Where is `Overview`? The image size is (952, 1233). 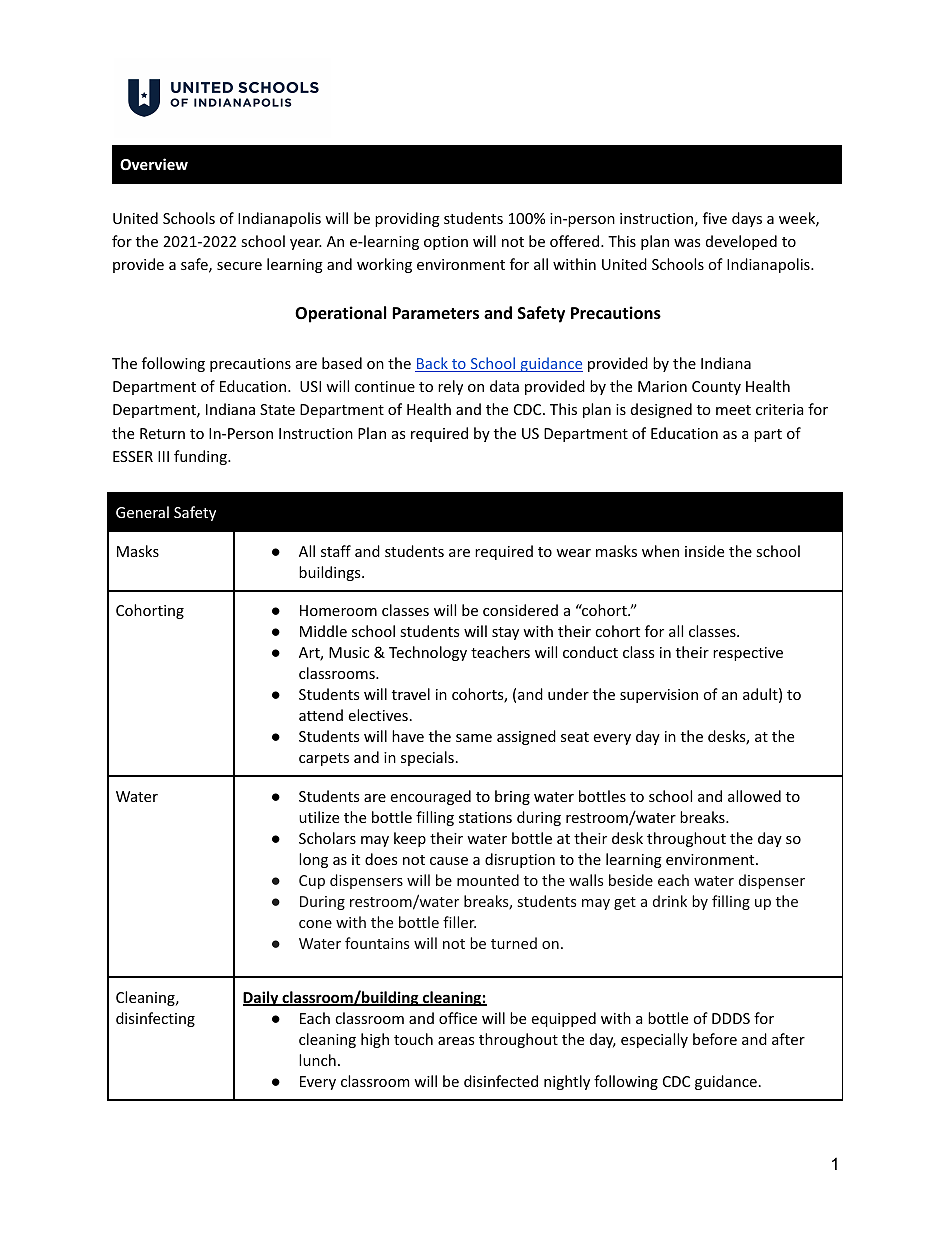 Overview is located at coordinates (154, 164).
